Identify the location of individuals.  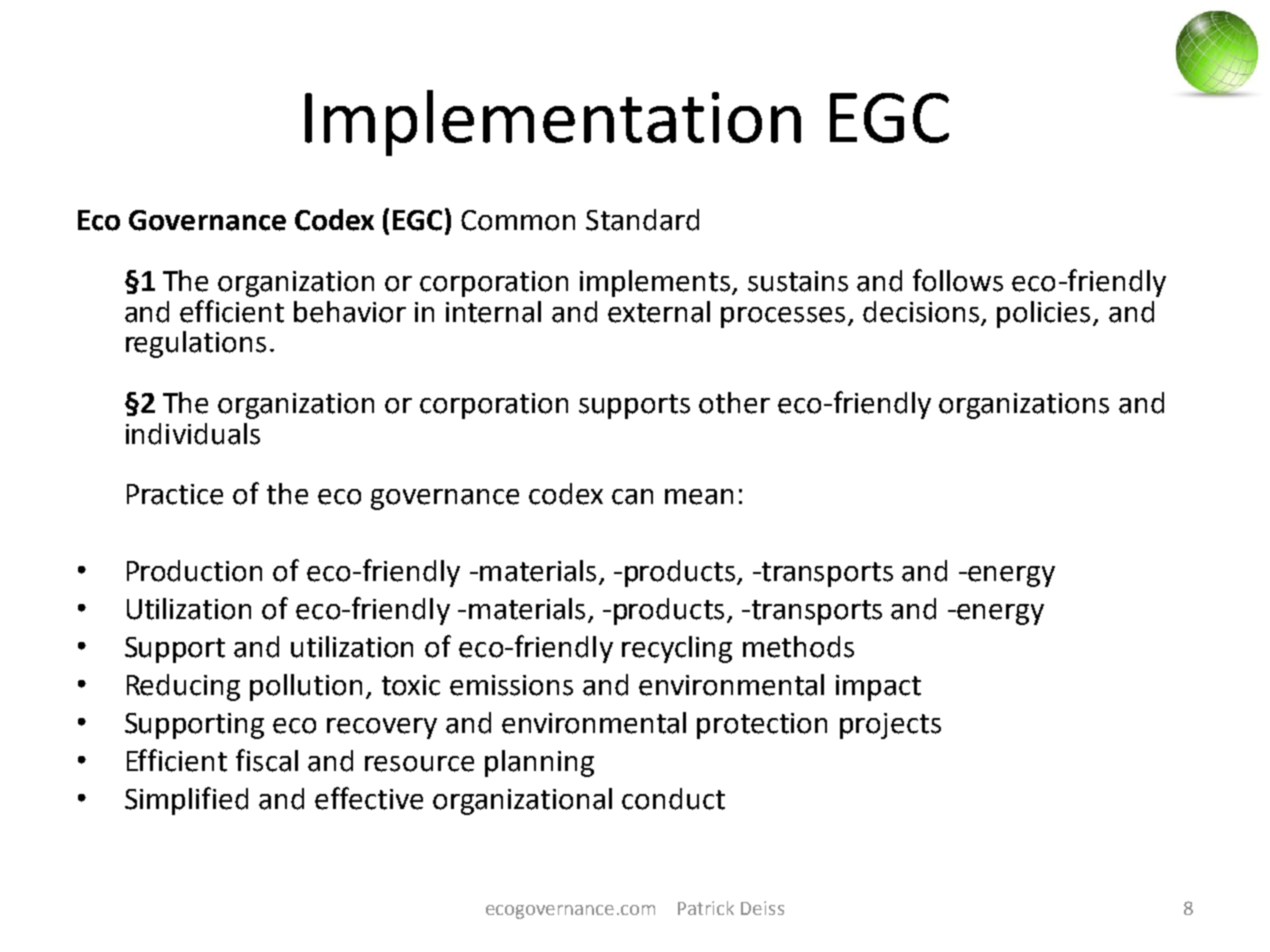
(193, 434).
